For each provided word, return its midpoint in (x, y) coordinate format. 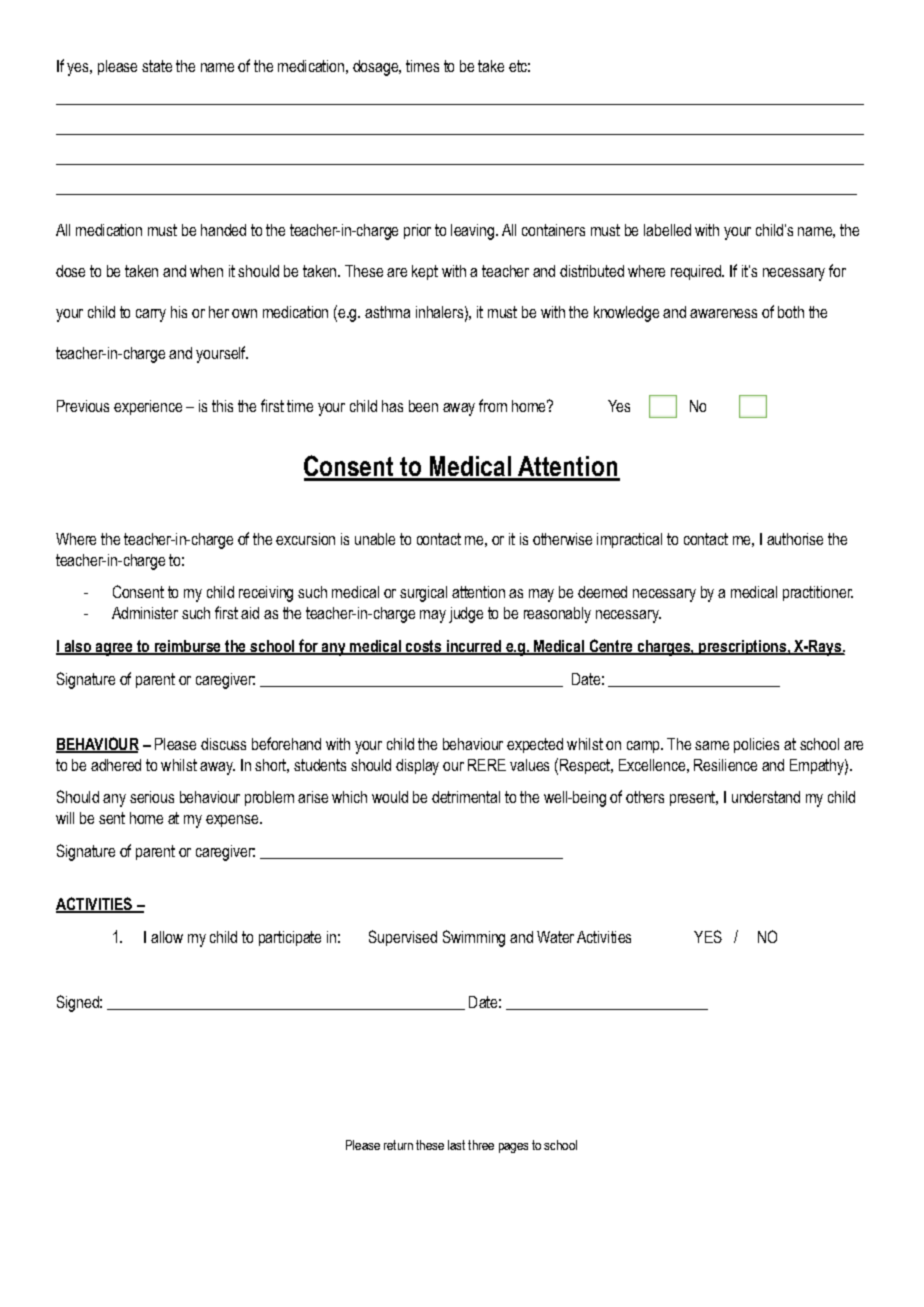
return (398, 1145)
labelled (667, 230)
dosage (376, 68)
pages (513, 1148)
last (456, 1145)
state (157, 66)
